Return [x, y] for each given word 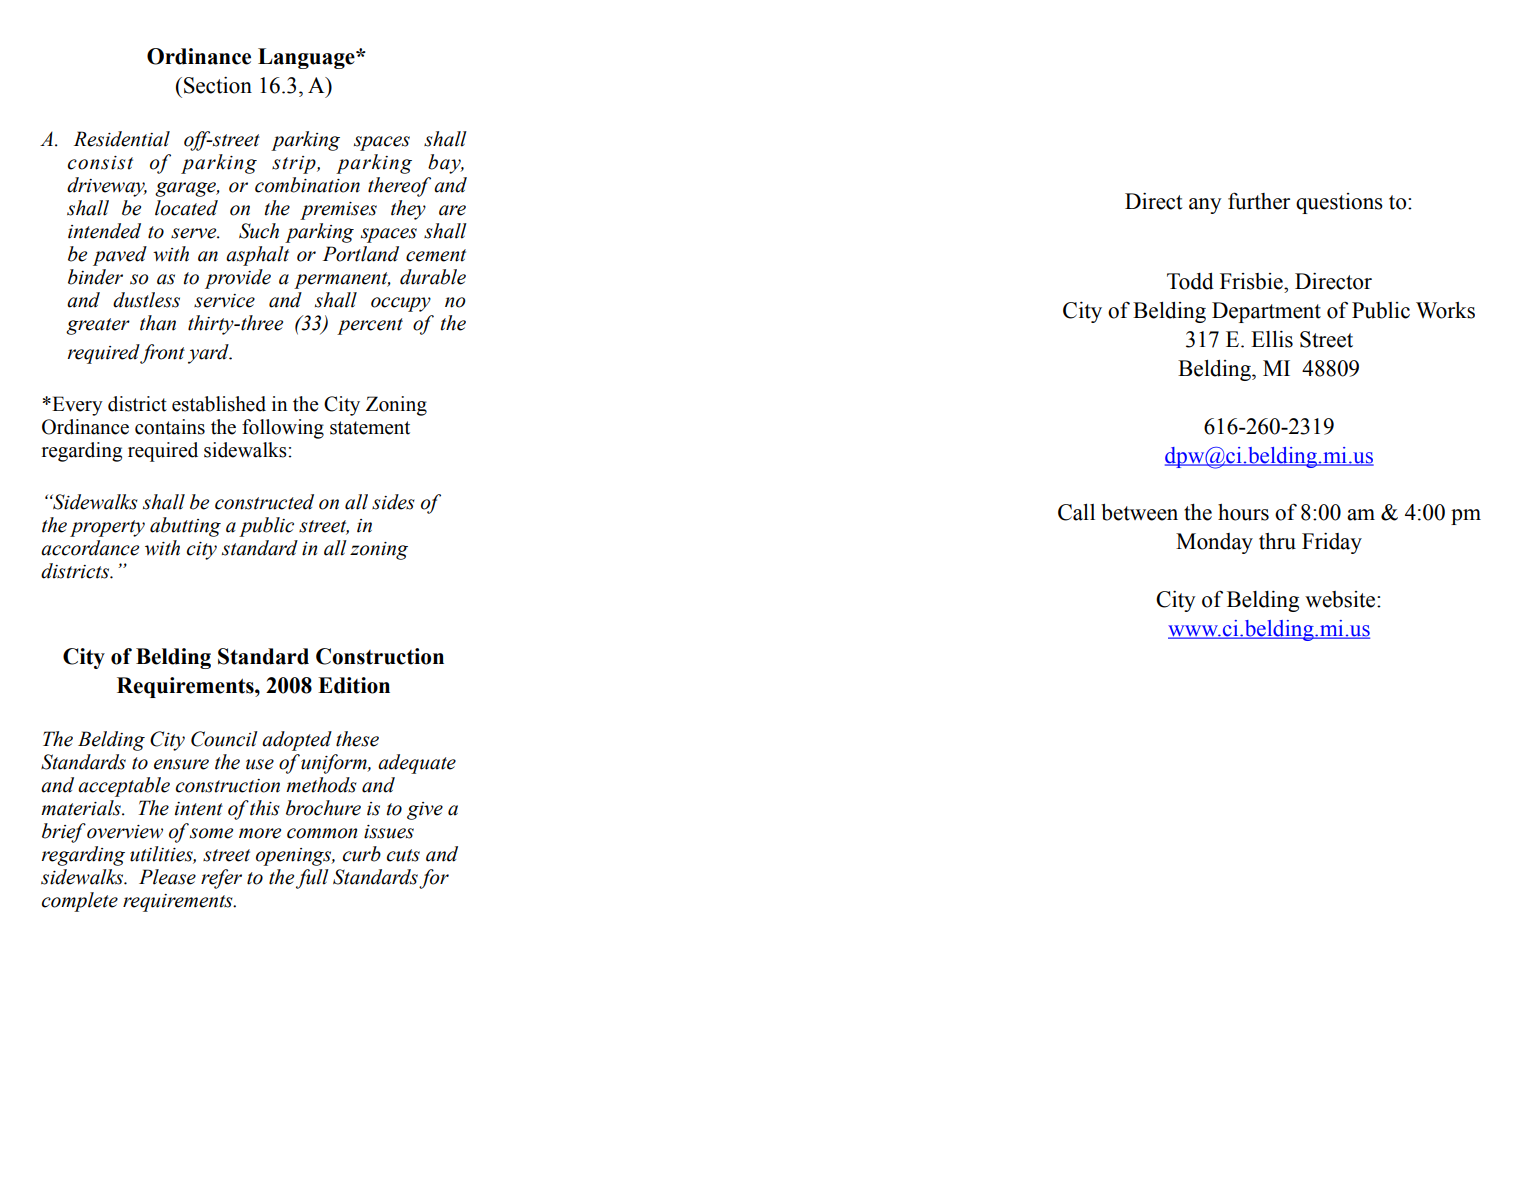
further [1259, 201]
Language [307, 58]
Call [1076, 512]
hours [1243, 512]
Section [218, 85]
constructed [264, 502]
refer [221, 879]
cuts [403, 855]
